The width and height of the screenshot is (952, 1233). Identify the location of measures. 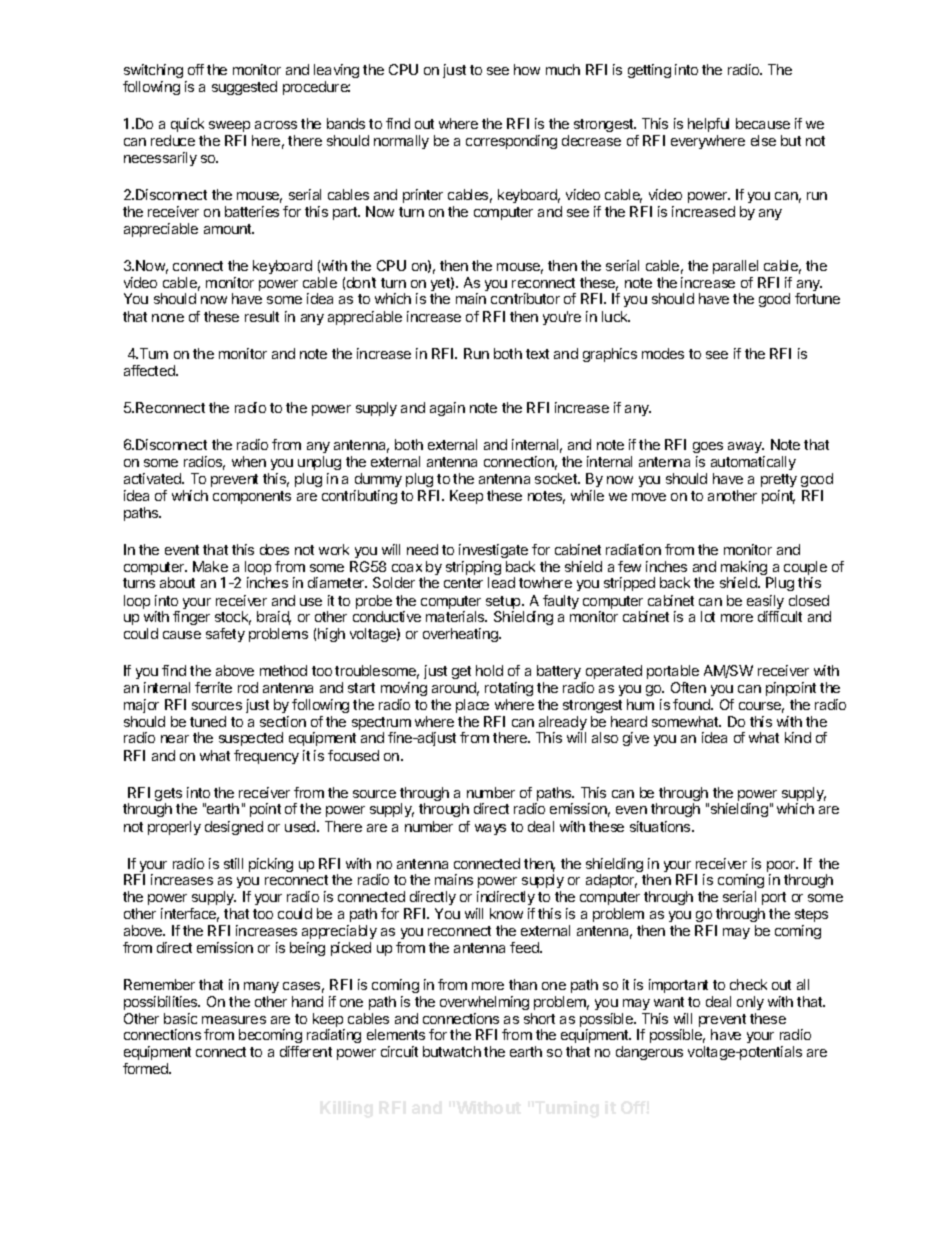
(234, 1020).
